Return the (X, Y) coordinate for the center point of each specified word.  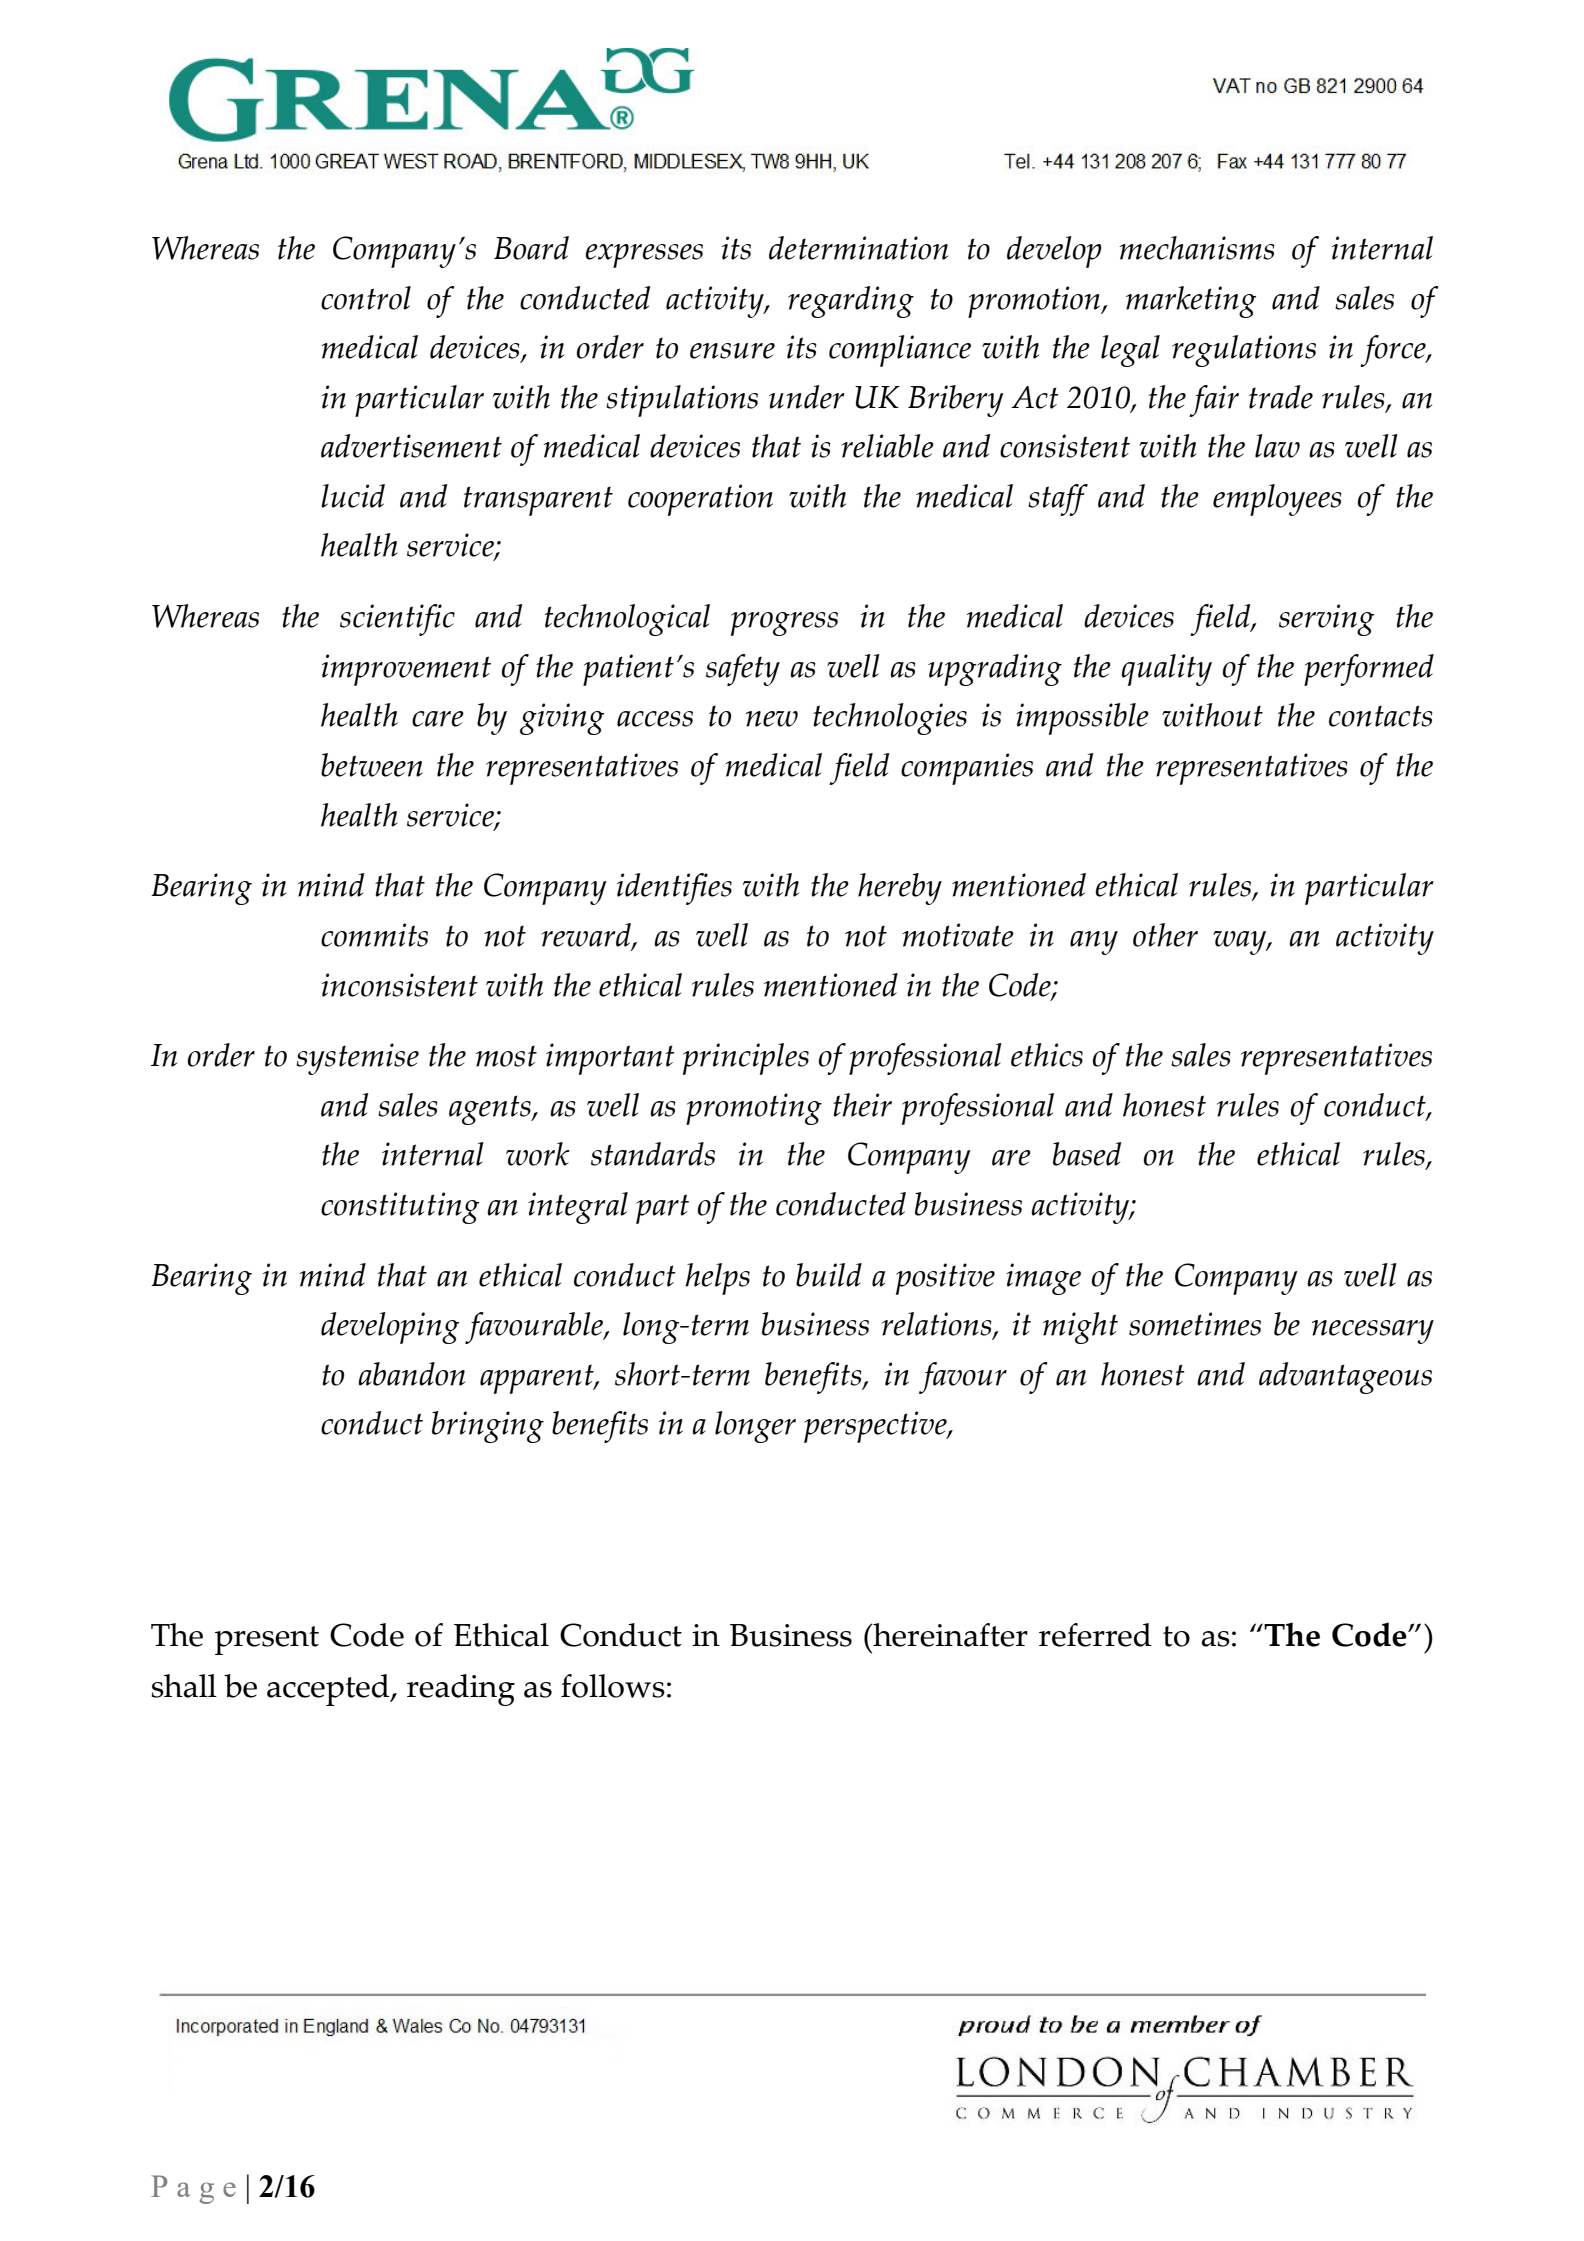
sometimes (1195, 1324)
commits (374, 935)
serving (1326, 620)
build (829, 1275)
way (1240, 943)
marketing (1191, 302)
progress (784, 624)
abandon (411, 1374)
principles (746, 1059)
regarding (851, 302)
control (366, 298)
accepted (329, 1690)
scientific (397, 620)
